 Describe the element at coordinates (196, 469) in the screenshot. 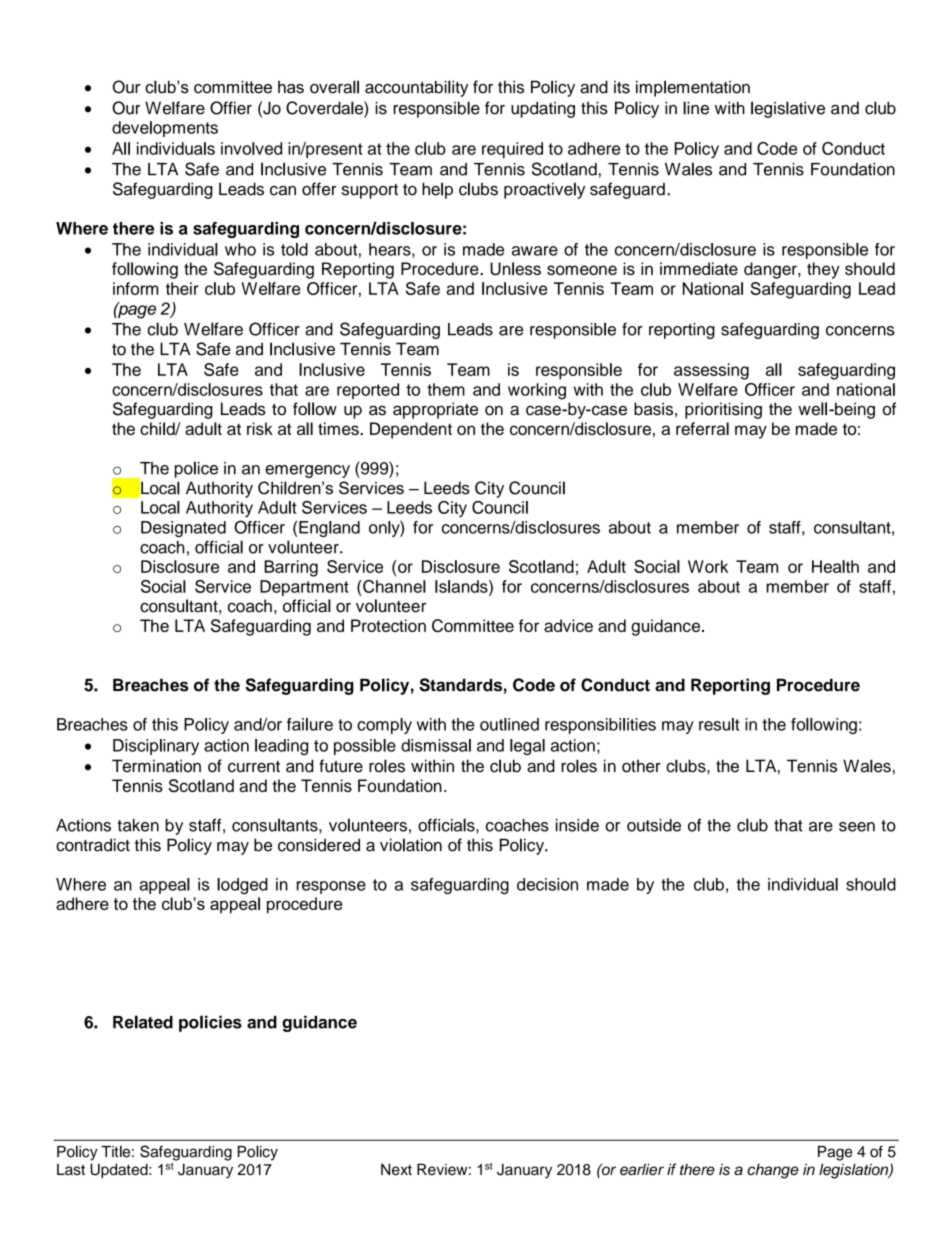

I see `police` at that location.
